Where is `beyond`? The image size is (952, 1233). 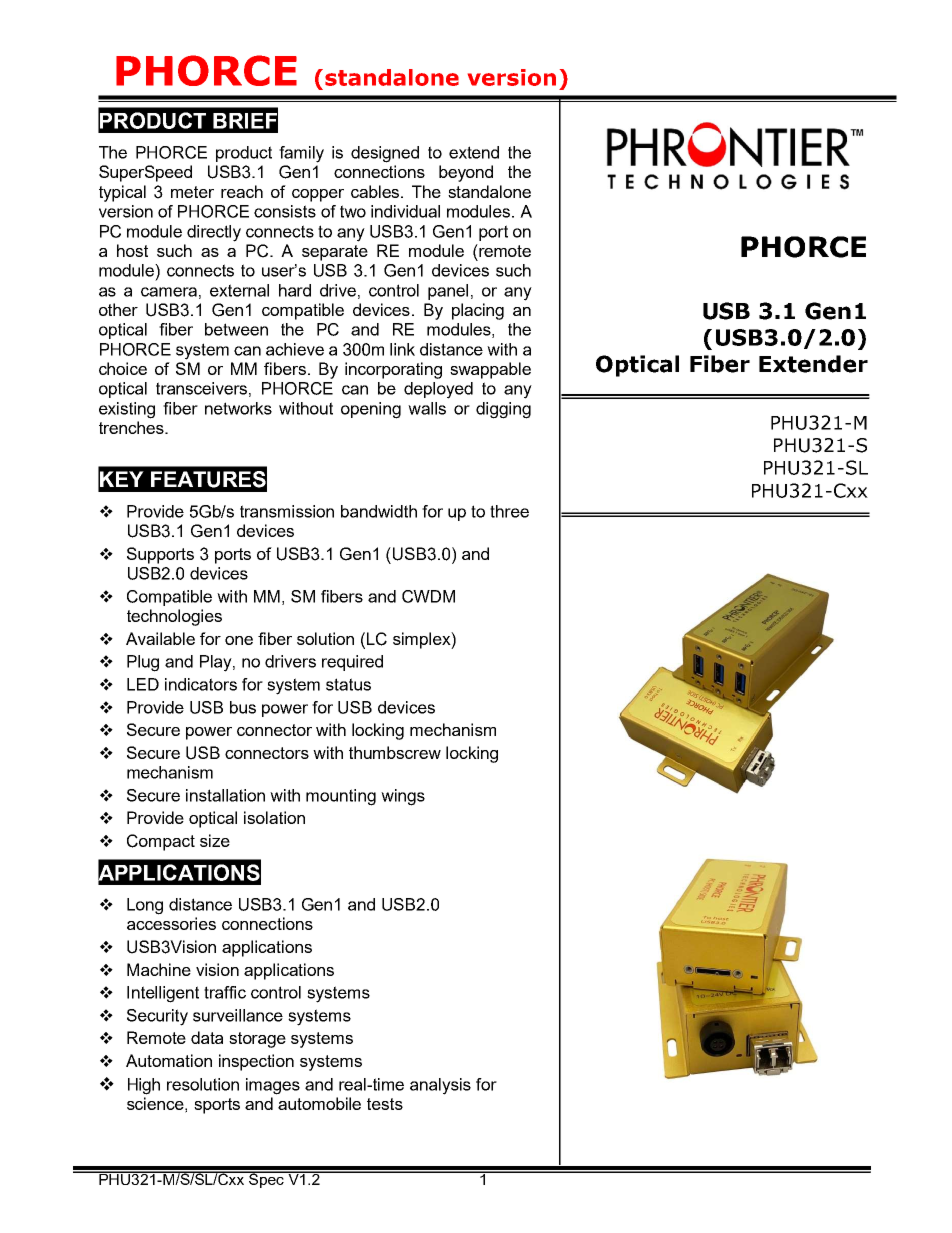 beyond is located at coordinates (466, 173).
